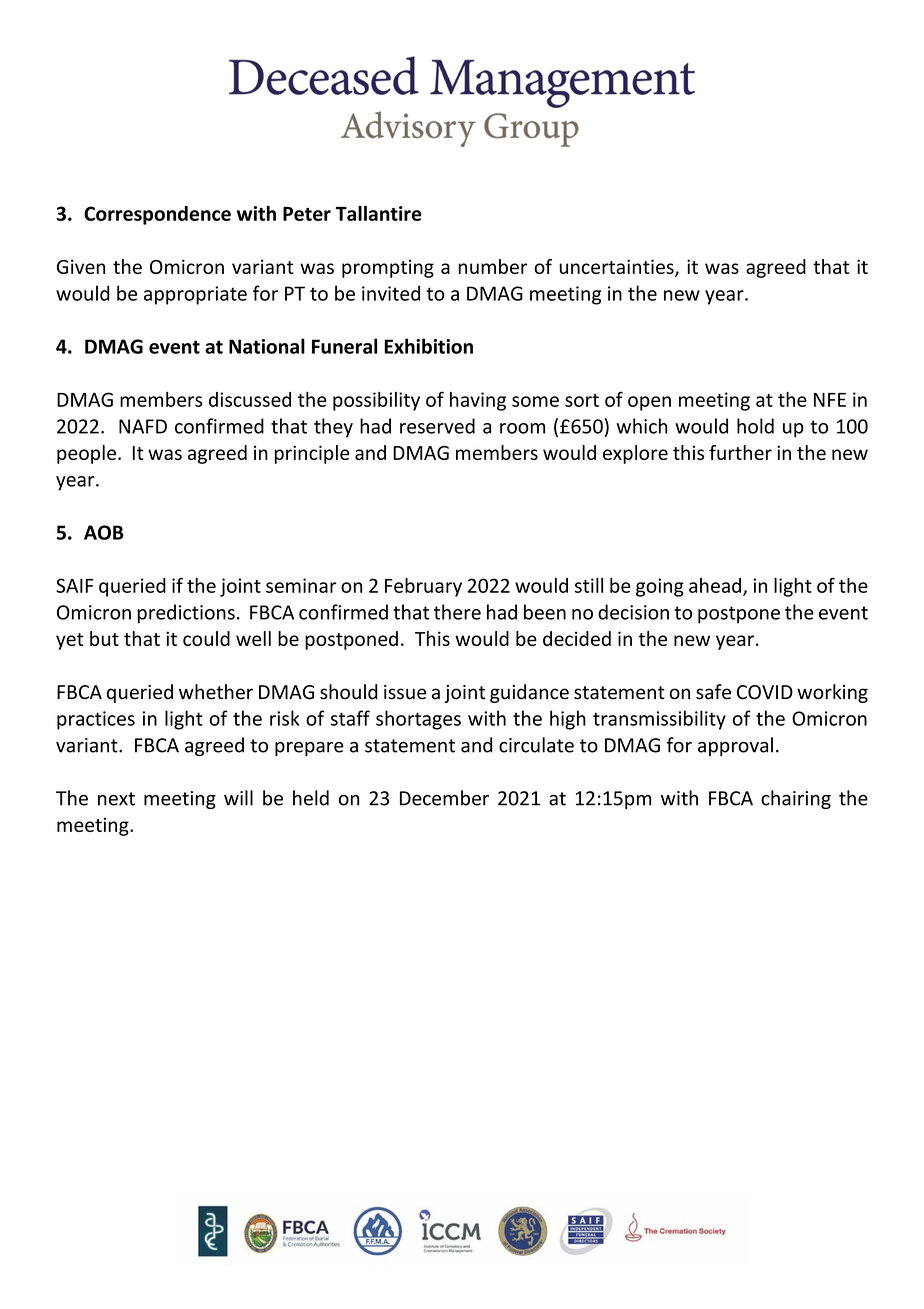 The image size is (924, 1309). Describe the element at coordinates (492, 266) in the screenshot. I see `number` at that location.
